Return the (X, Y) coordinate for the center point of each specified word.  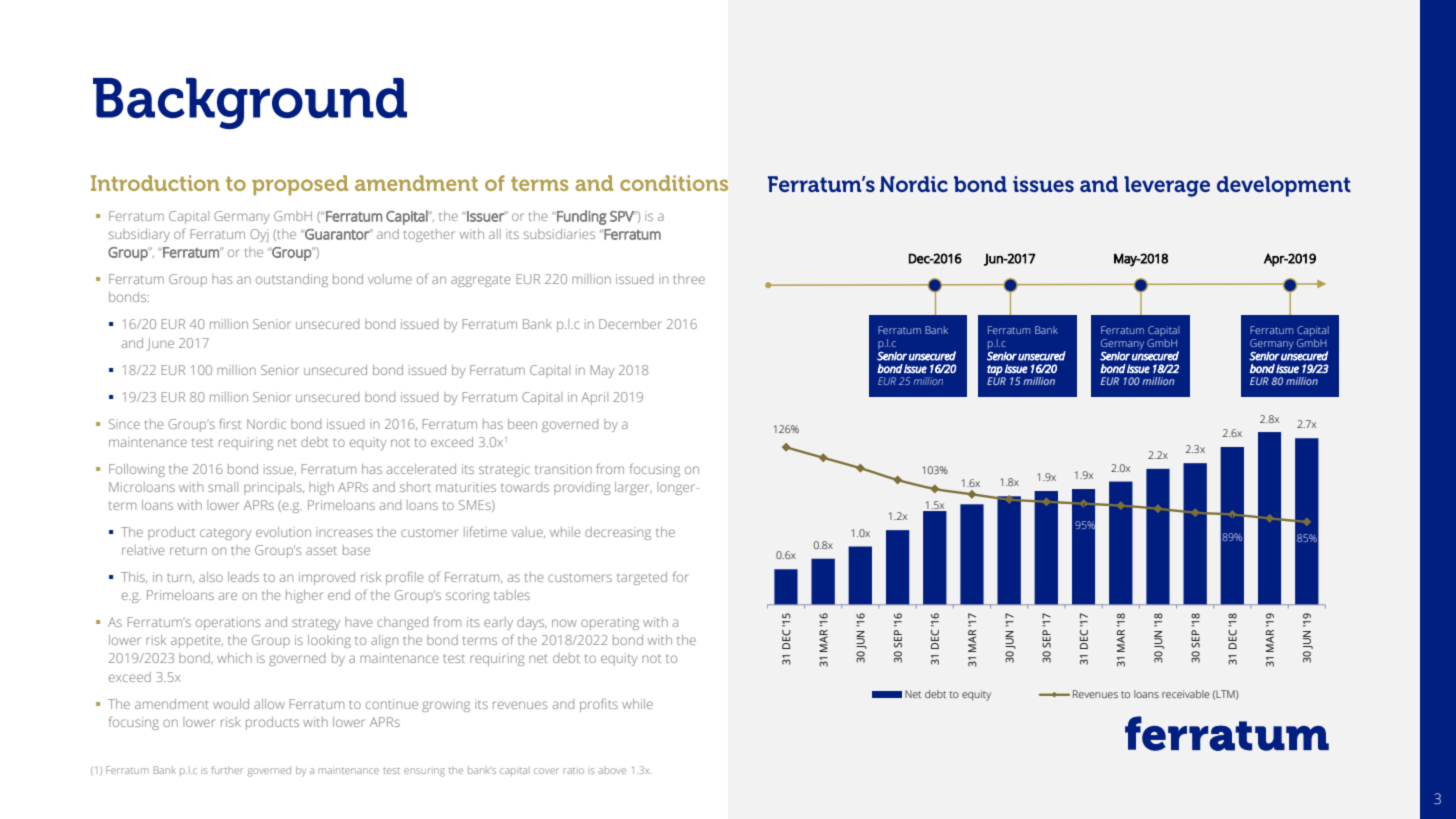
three (689, 279)
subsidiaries (559, 234)
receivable (1186, 694)
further (227, 770)
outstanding (292, 280)
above (612, 771)
